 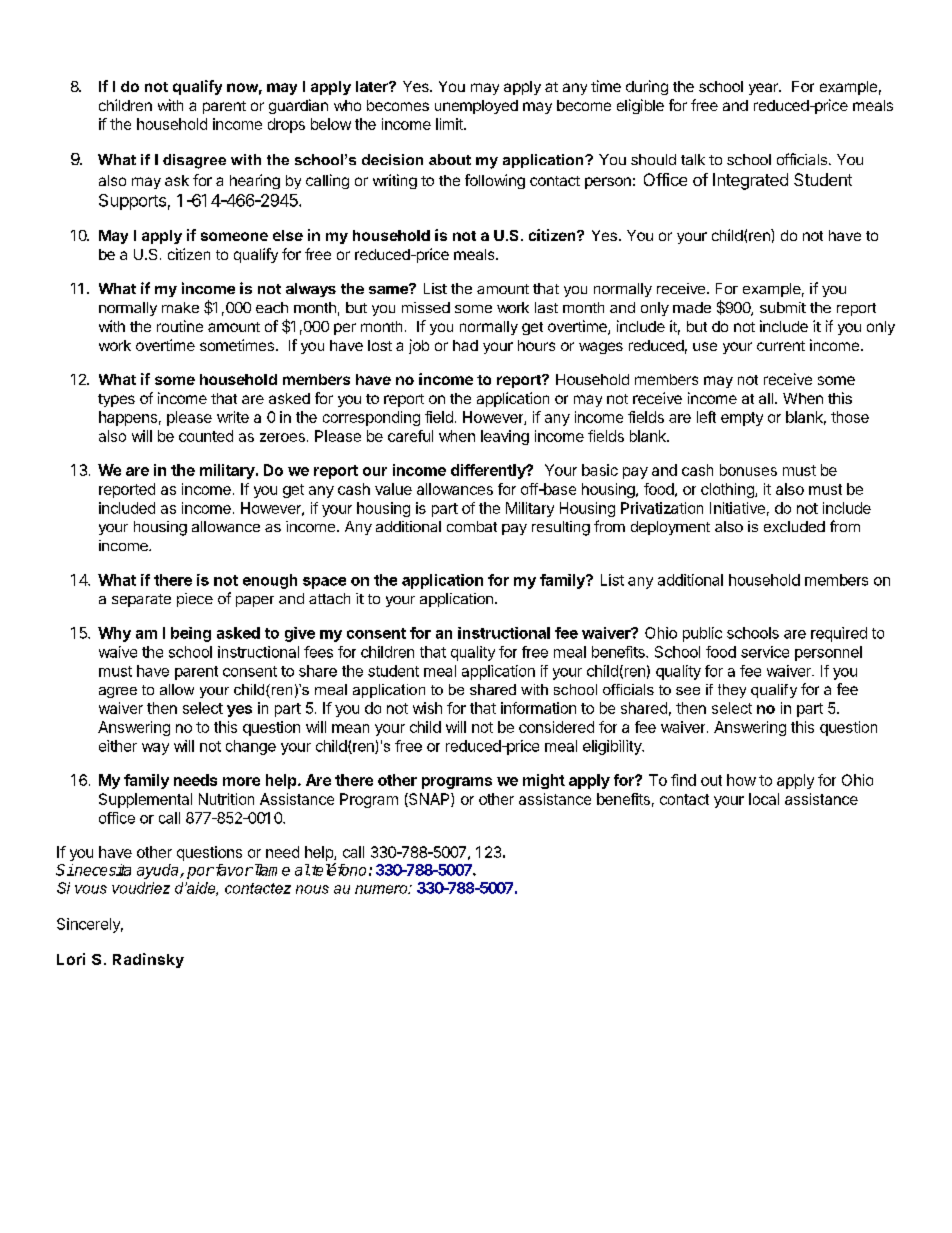 I want to click on unemployed, so click(x=476, y=107).
